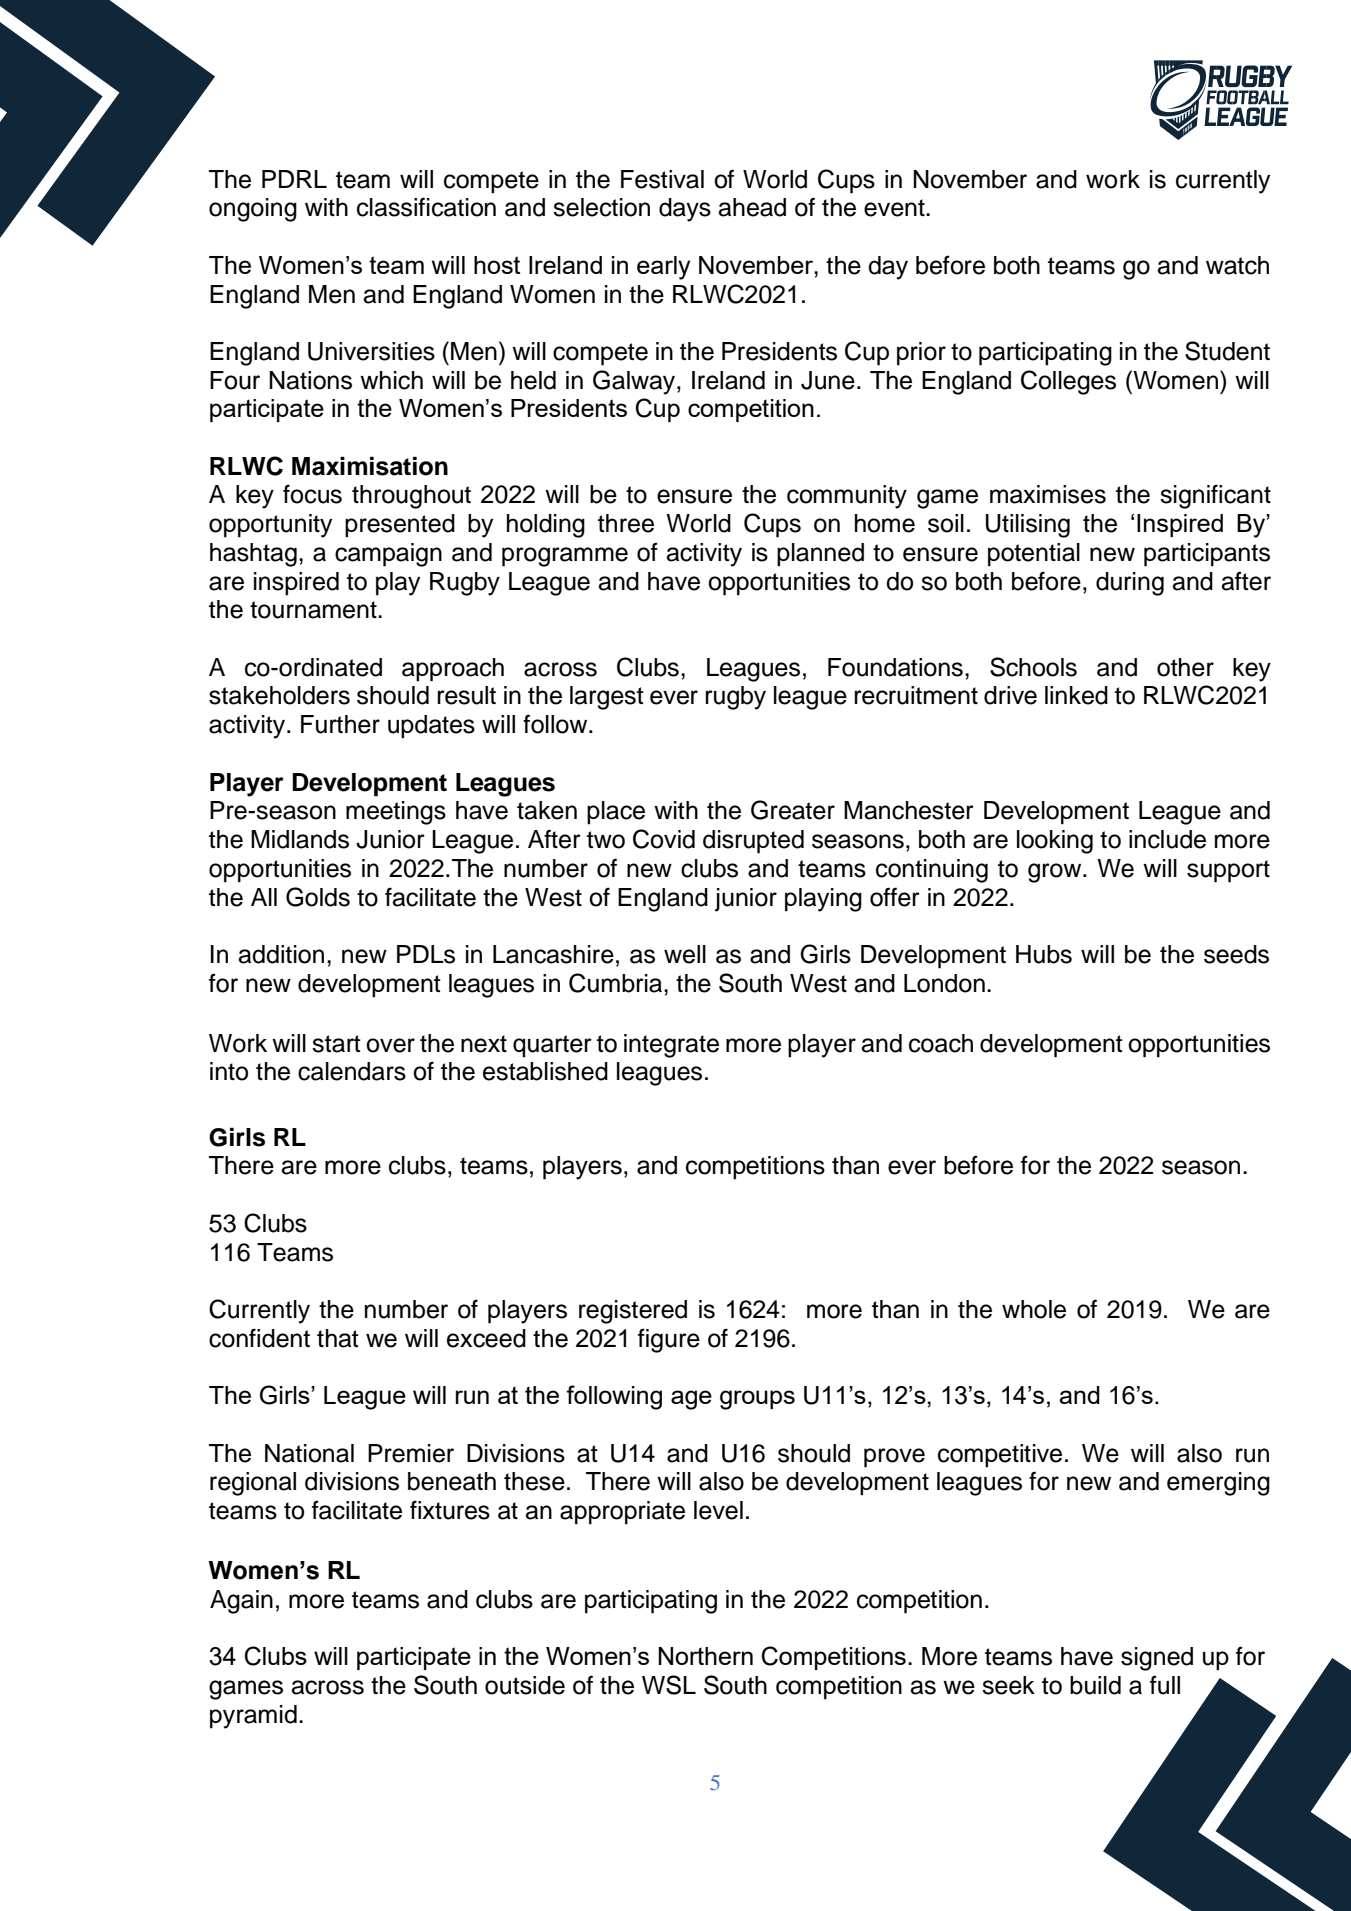  Describe the element at coordinates (426, 207) in the page. I see `classification` at that location.
